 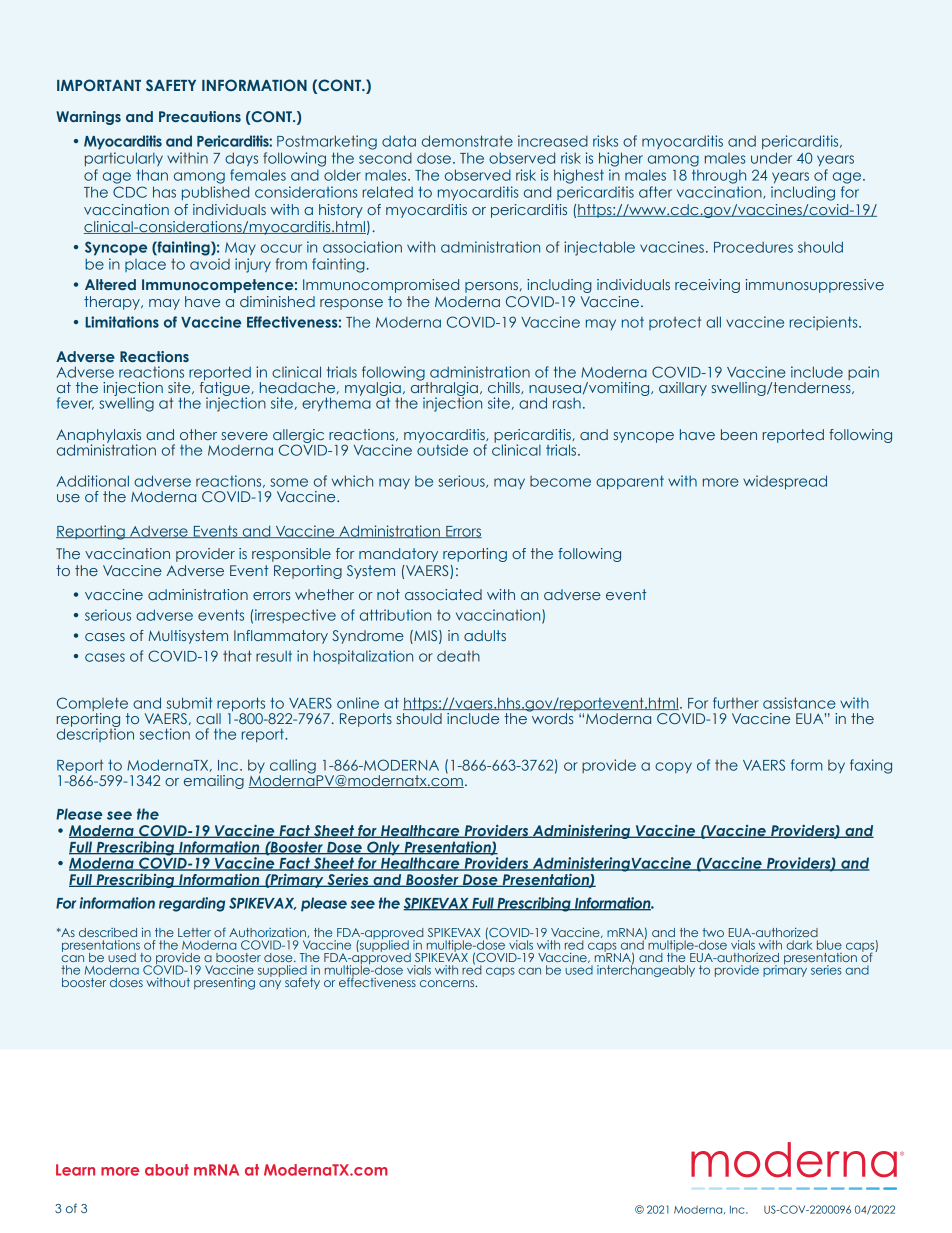 What do you see at coordinates (871, 766) in the document?
I see `faxing` at bounding box center [871, 766].
